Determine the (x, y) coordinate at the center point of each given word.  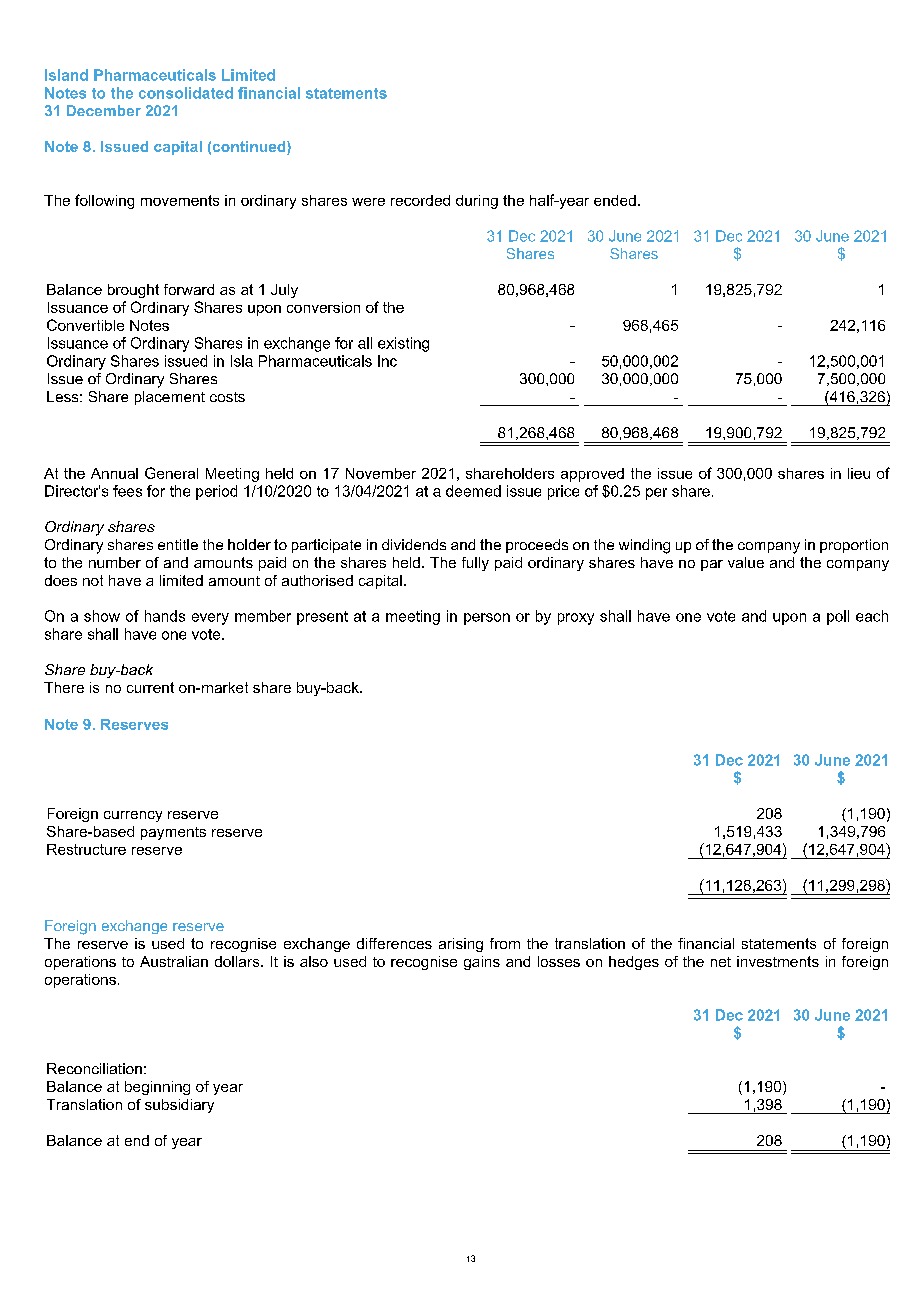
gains (482, 963)
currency (133, 816)
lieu (859, 473)
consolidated (186, 93)
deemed (473, 491)
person (487, 619)
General (171, 473)
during (477, 202)
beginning (157, 1088)
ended (615, 200)
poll (838, 617)
